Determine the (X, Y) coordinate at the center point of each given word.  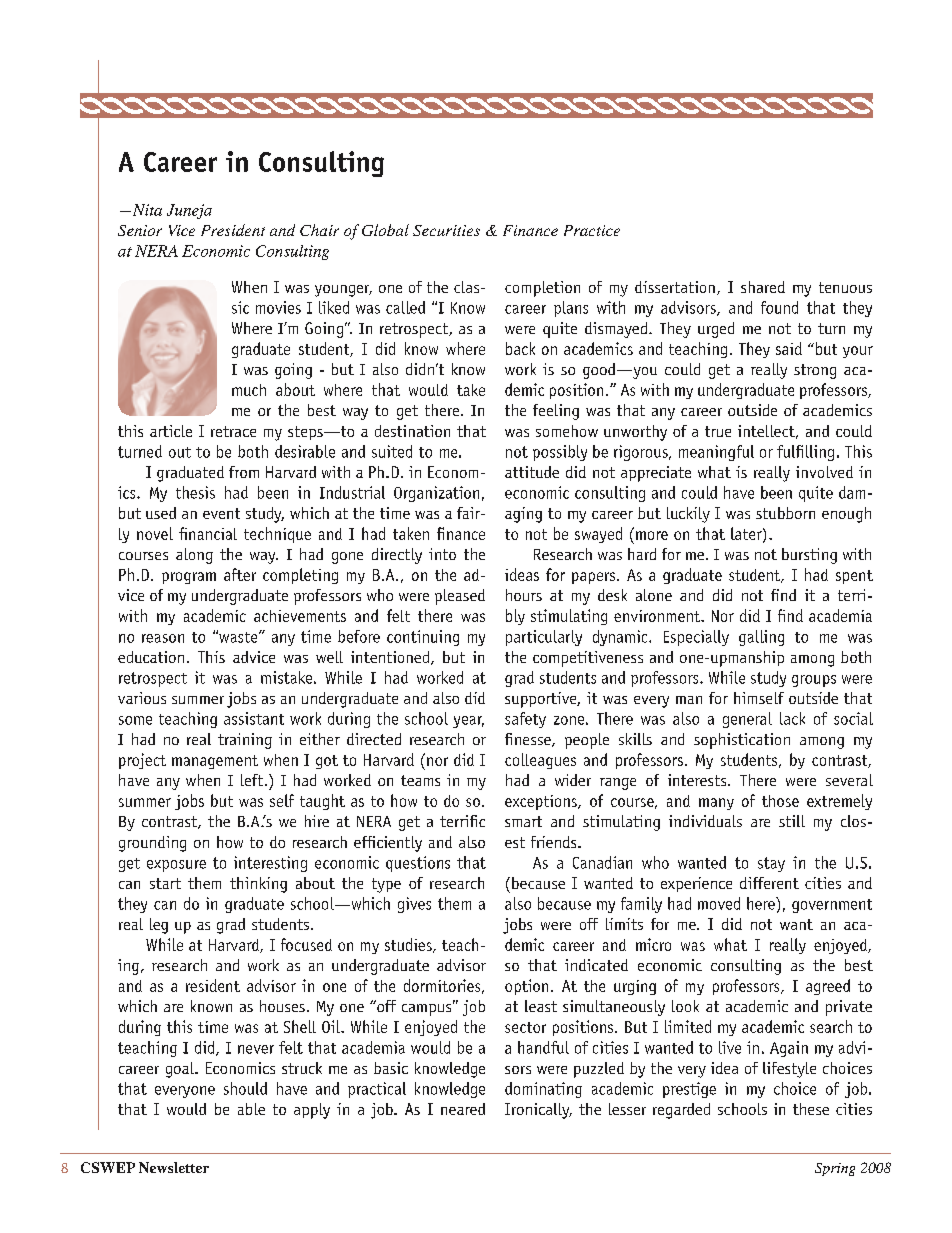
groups (814, 681)
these (811, 1109)
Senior (140, 230)
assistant (254, 718)
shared (763, 287)
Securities (446, 230)
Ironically (538, 1111)
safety (525, 720)
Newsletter (174, 1167)
